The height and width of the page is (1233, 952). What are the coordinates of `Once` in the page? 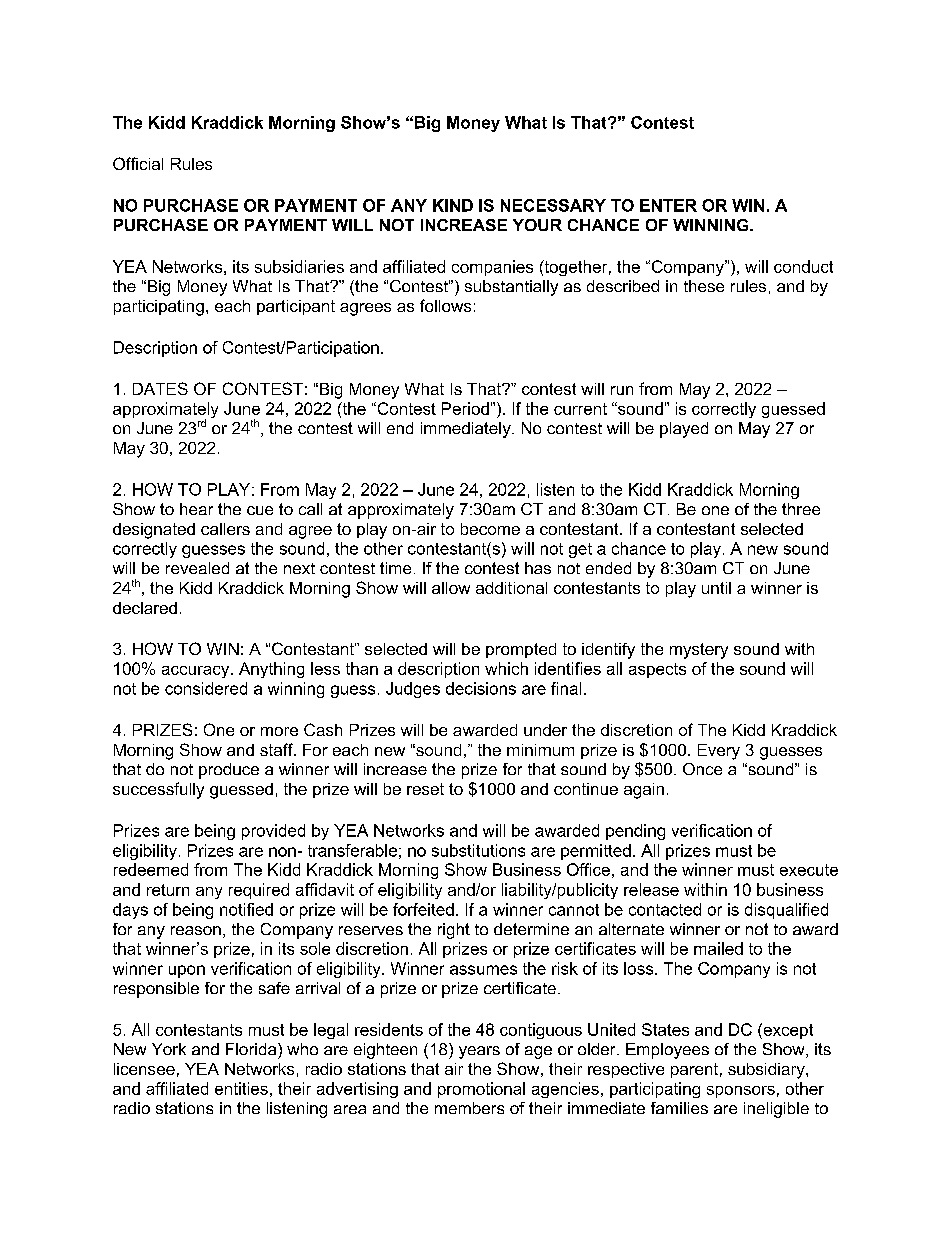 It's located at (702, 769).
